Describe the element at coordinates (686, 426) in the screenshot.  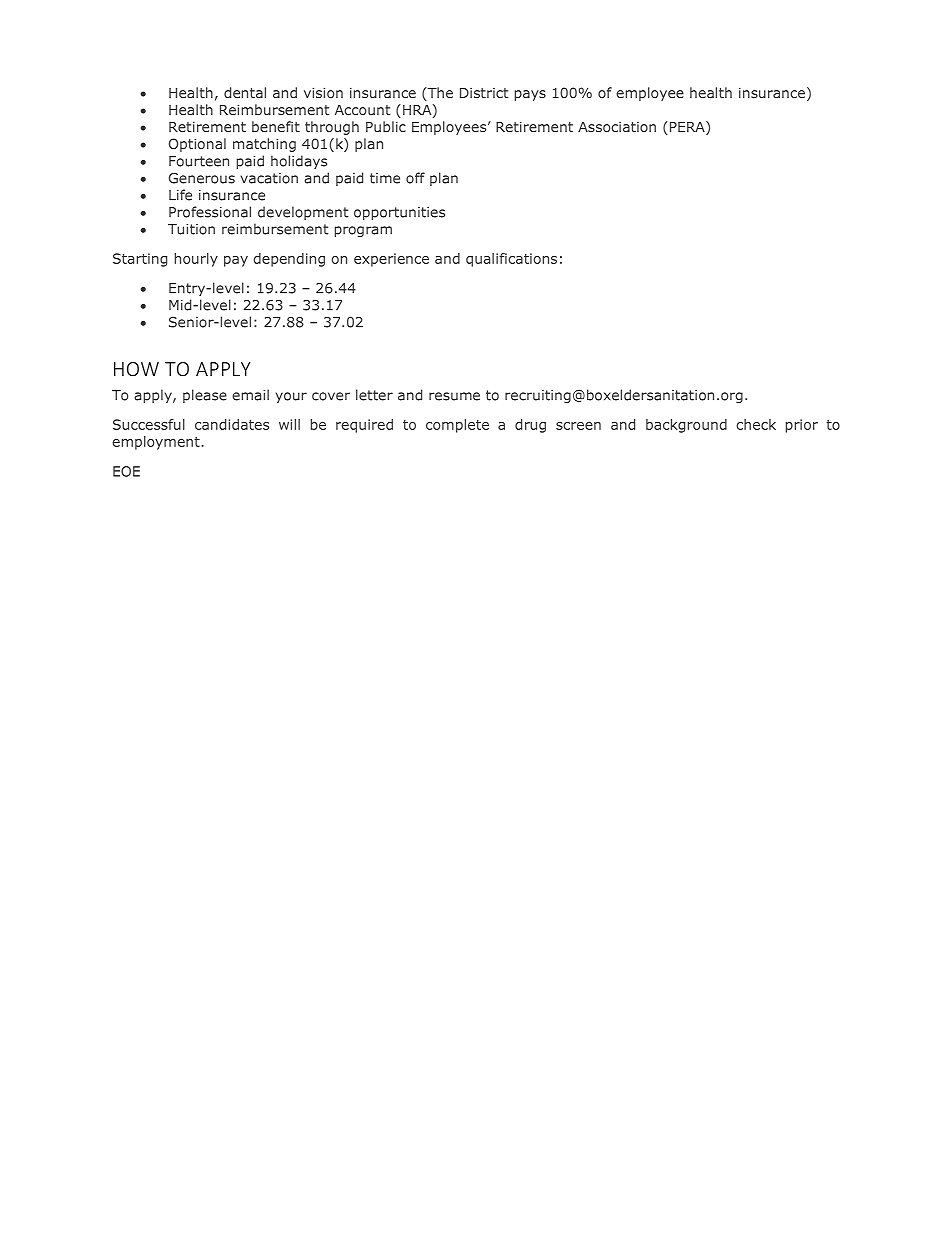
I see `background` at that location.
